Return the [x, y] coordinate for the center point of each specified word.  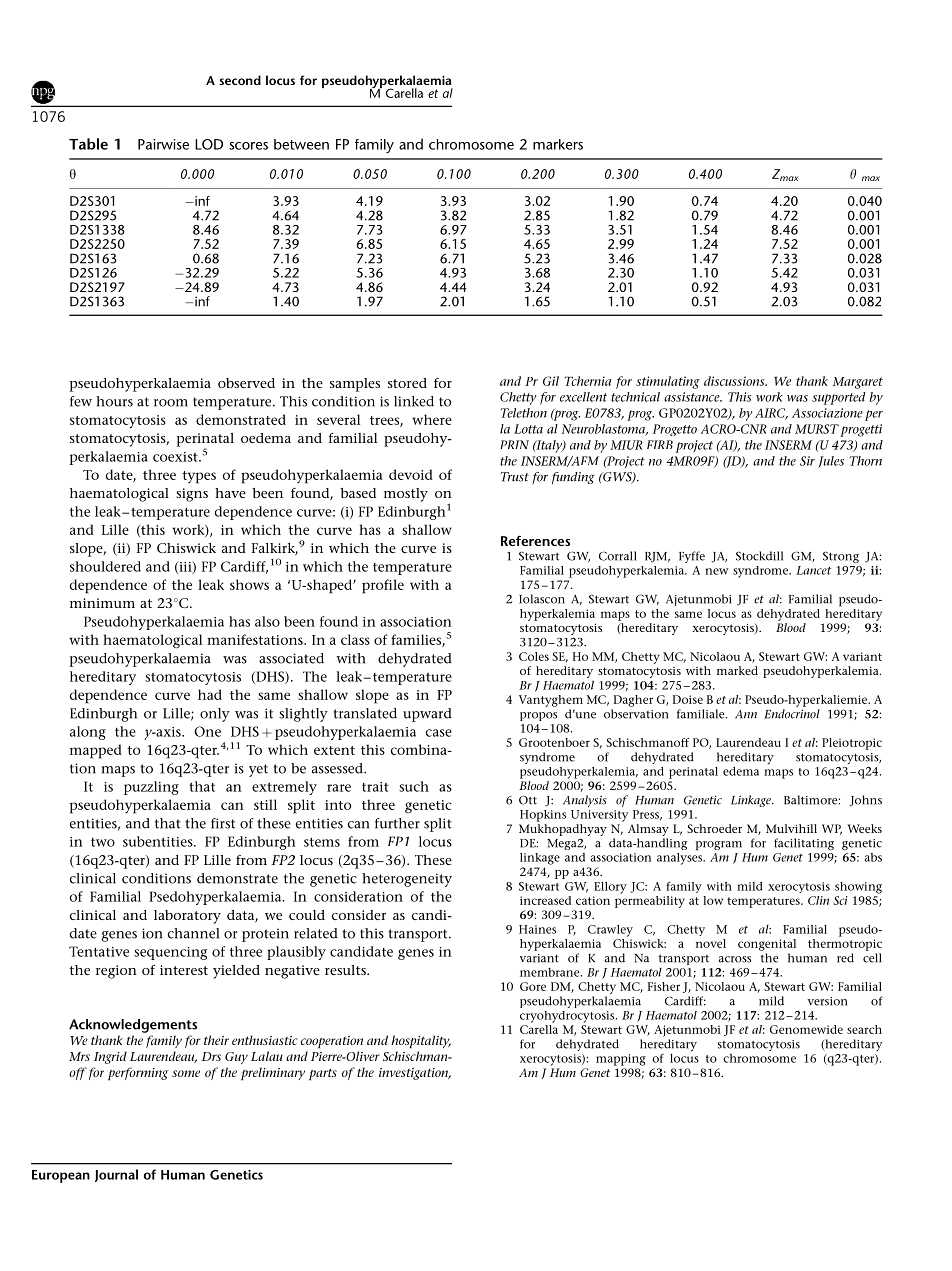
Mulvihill [791, 828]
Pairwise [163, 144]
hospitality [421, 1041]
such [414, 786]
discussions [735, 381]
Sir [807, 461]
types [199, 477]
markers [558, 144]
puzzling [151, 788]
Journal [116, 1175]
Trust [515, 477]
